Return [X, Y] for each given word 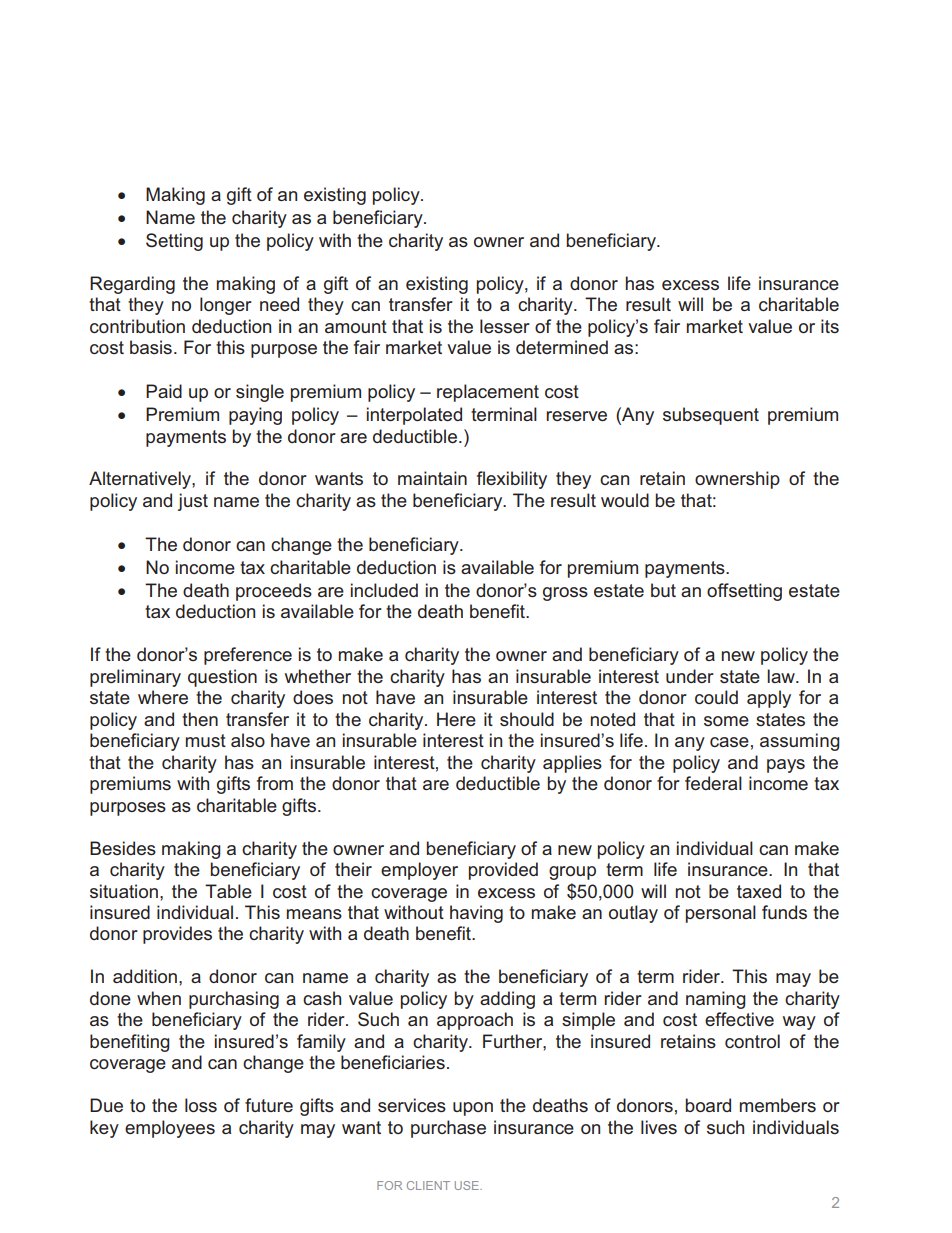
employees [170, 1129]
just [193, 502]
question [222, 678]
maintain [432, 478]
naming [716, 1000]
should [527, 719]
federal [713, 783]
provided [503, 871]
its [830, 326]
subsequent [711, 416]
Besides [123, 848]
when [159, 998]
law [782, 676]
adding [507, 1000]
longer [226, 306]
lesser [505, 326]
